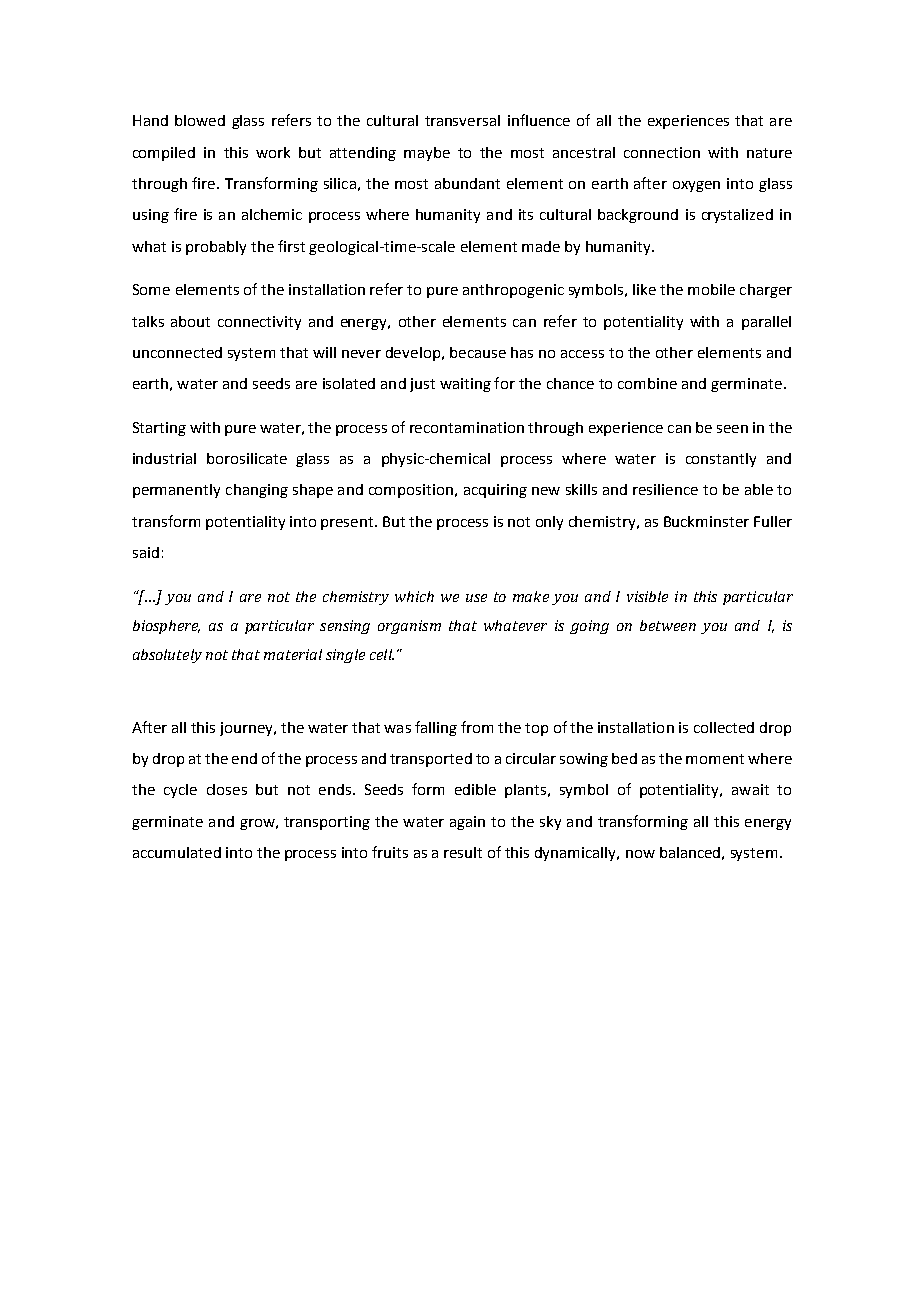 The height and width of the image is (1308, 924). Describe the element at coordinates (257, 491) in the image. I see `changing` at that location.
